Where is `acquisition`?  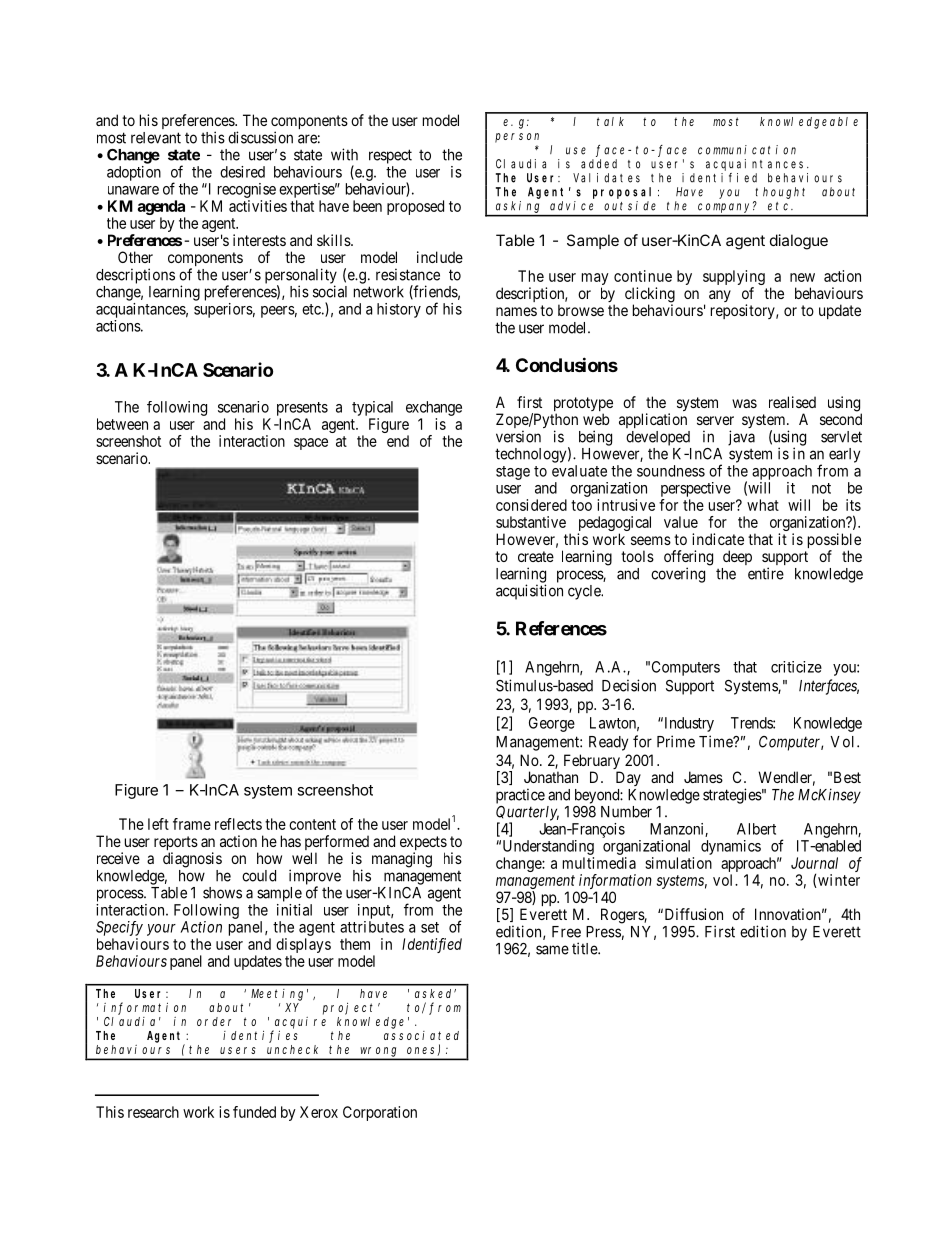 acquisition is located at coordinates (529, 592).
